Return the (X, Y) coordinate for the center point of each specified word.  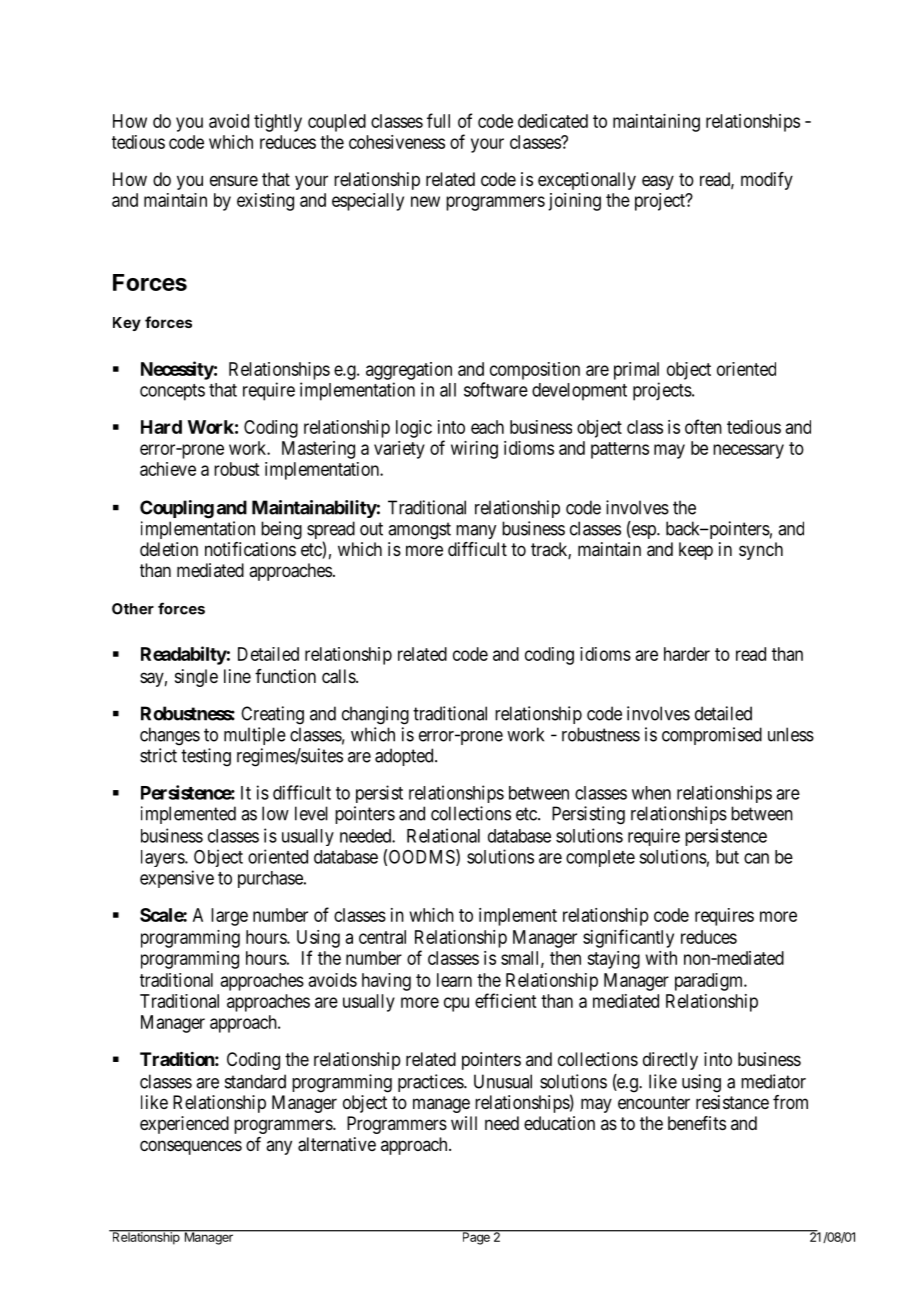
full (438, 120)
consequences (191, 1147)
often (703, 426)
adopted (405, 757)
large (229, 917)
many (476, 532)
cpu (456, 1004)
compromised (712, 736)
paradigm (710, 982)
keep (696, 551)
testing (206, 757)
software (496, 389)
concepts (172, 392)
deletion (169, 549)
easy (658, 182)
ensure (234, 180)
